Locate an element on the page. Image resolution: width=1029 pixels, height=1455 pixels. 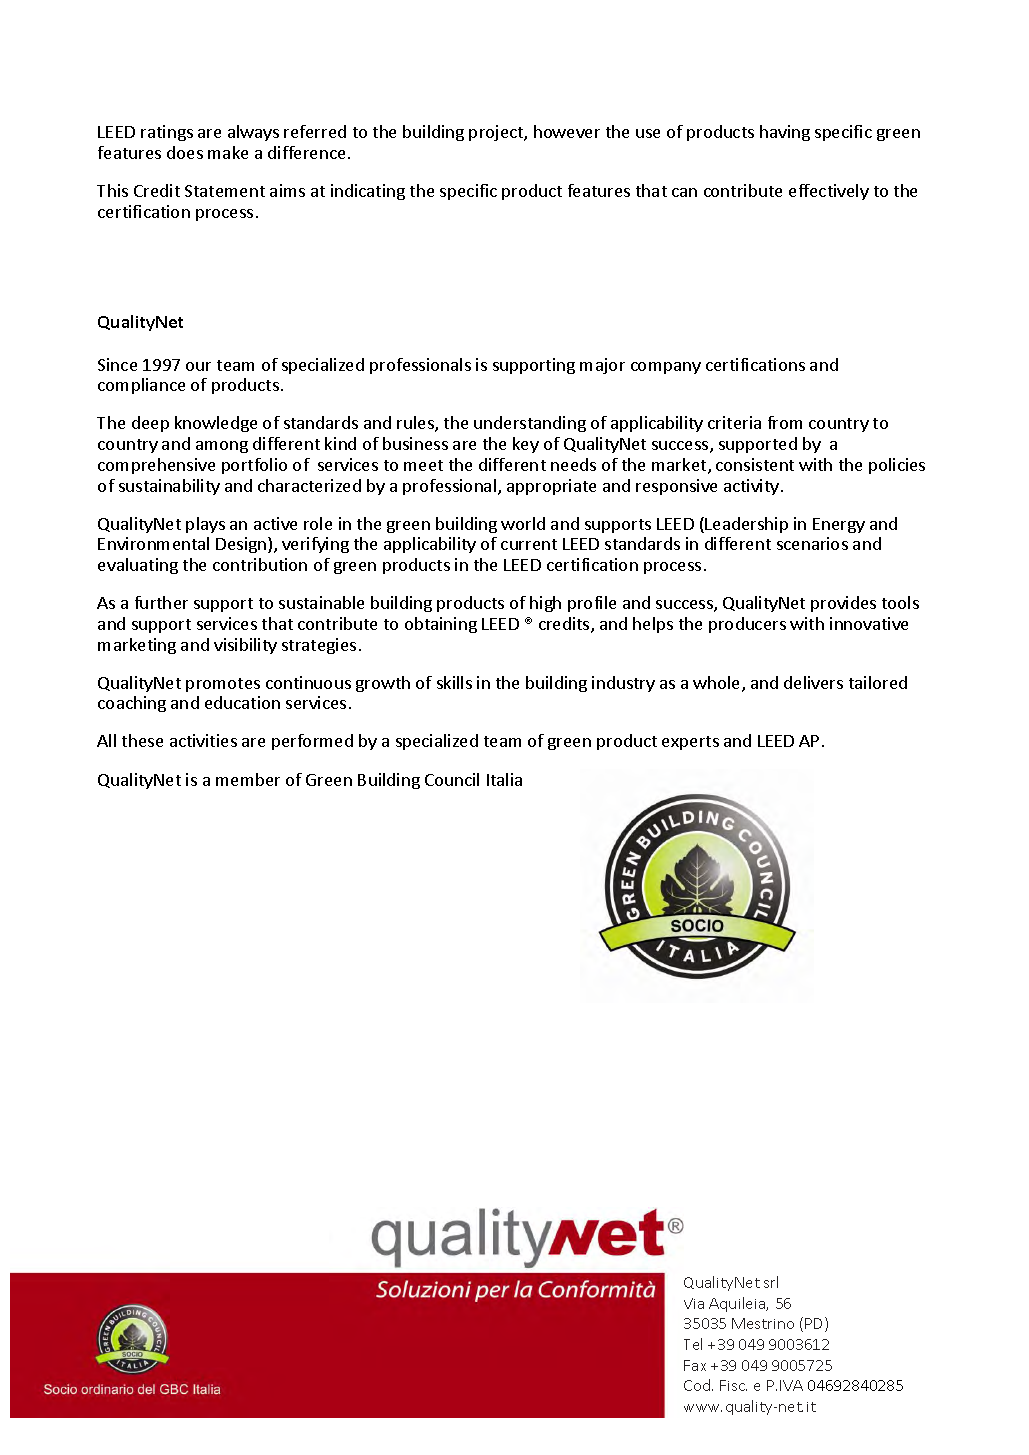
Fax is located at coordinates (695, 1365).
